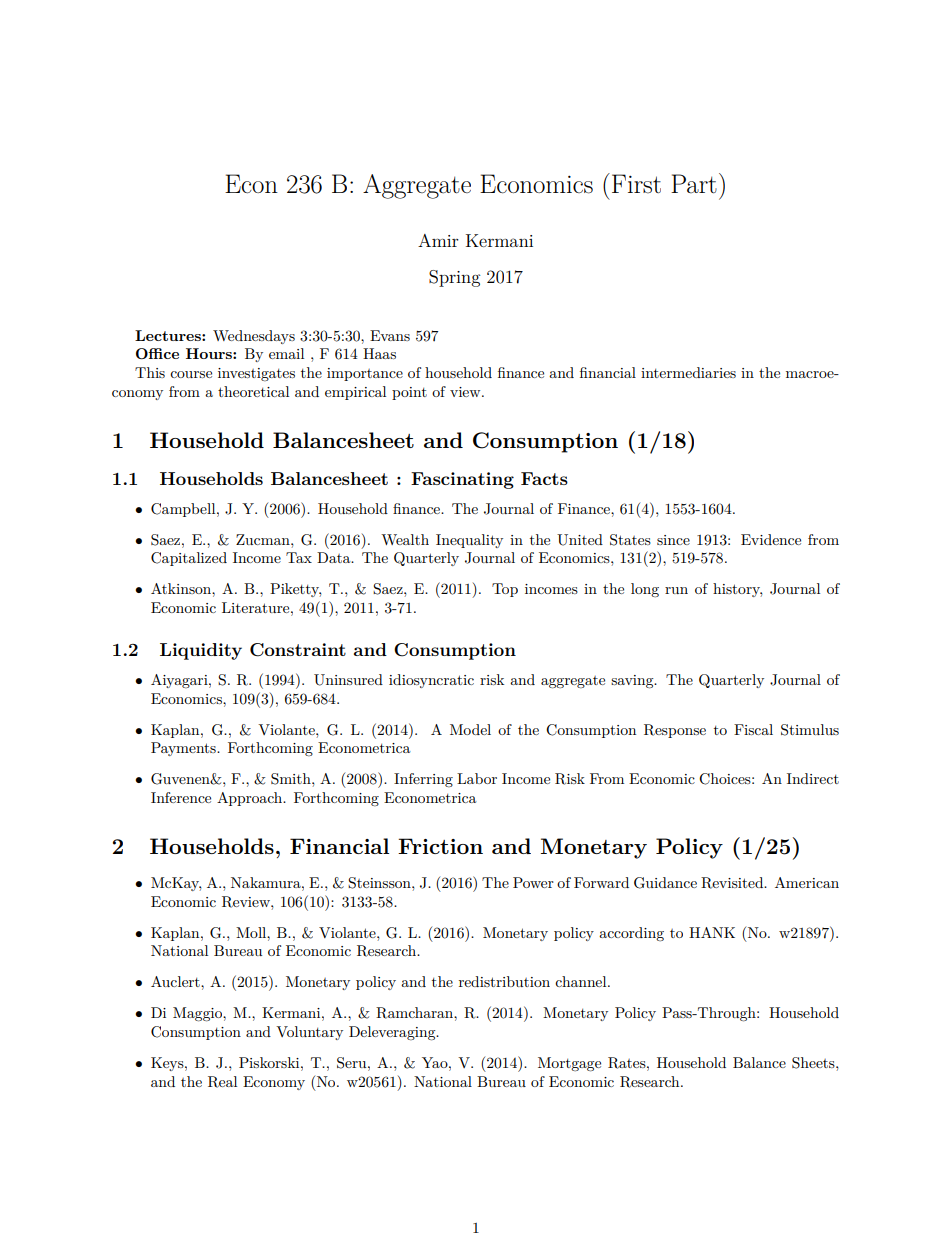 The width and height of the screenshot is (952, 1233). Describe the element at coordinates (251, 799) in the screenshot. I see `Approach` at that location.
